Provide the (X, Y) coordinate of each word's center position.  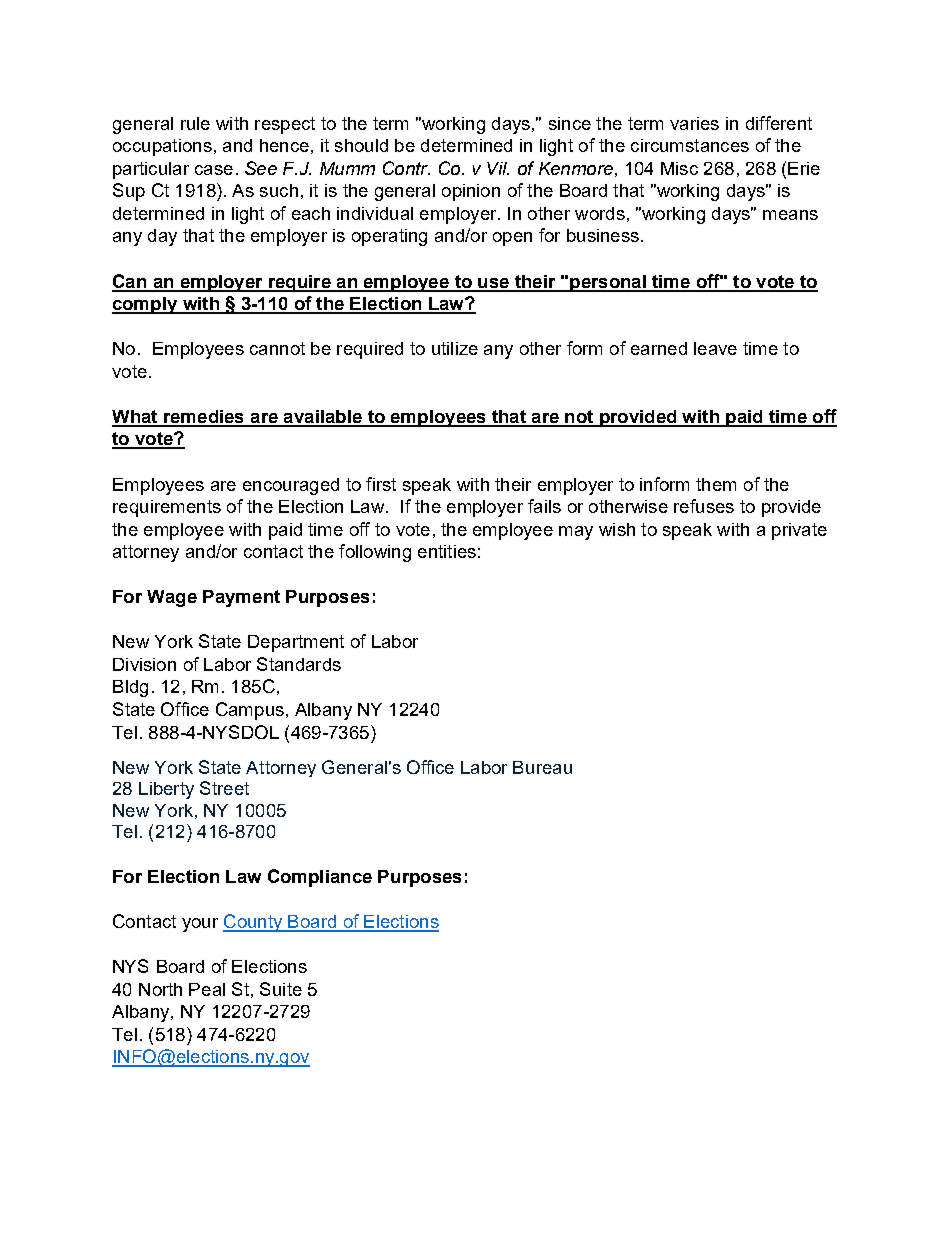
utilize (455, 348)
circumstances (690, 145)
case (214, 170)
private (799, 531)
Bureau (542, 767)
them (716, 484)
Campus (250, 711)
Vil (498, 168)
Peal (207, 989)
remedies (204, 418)
